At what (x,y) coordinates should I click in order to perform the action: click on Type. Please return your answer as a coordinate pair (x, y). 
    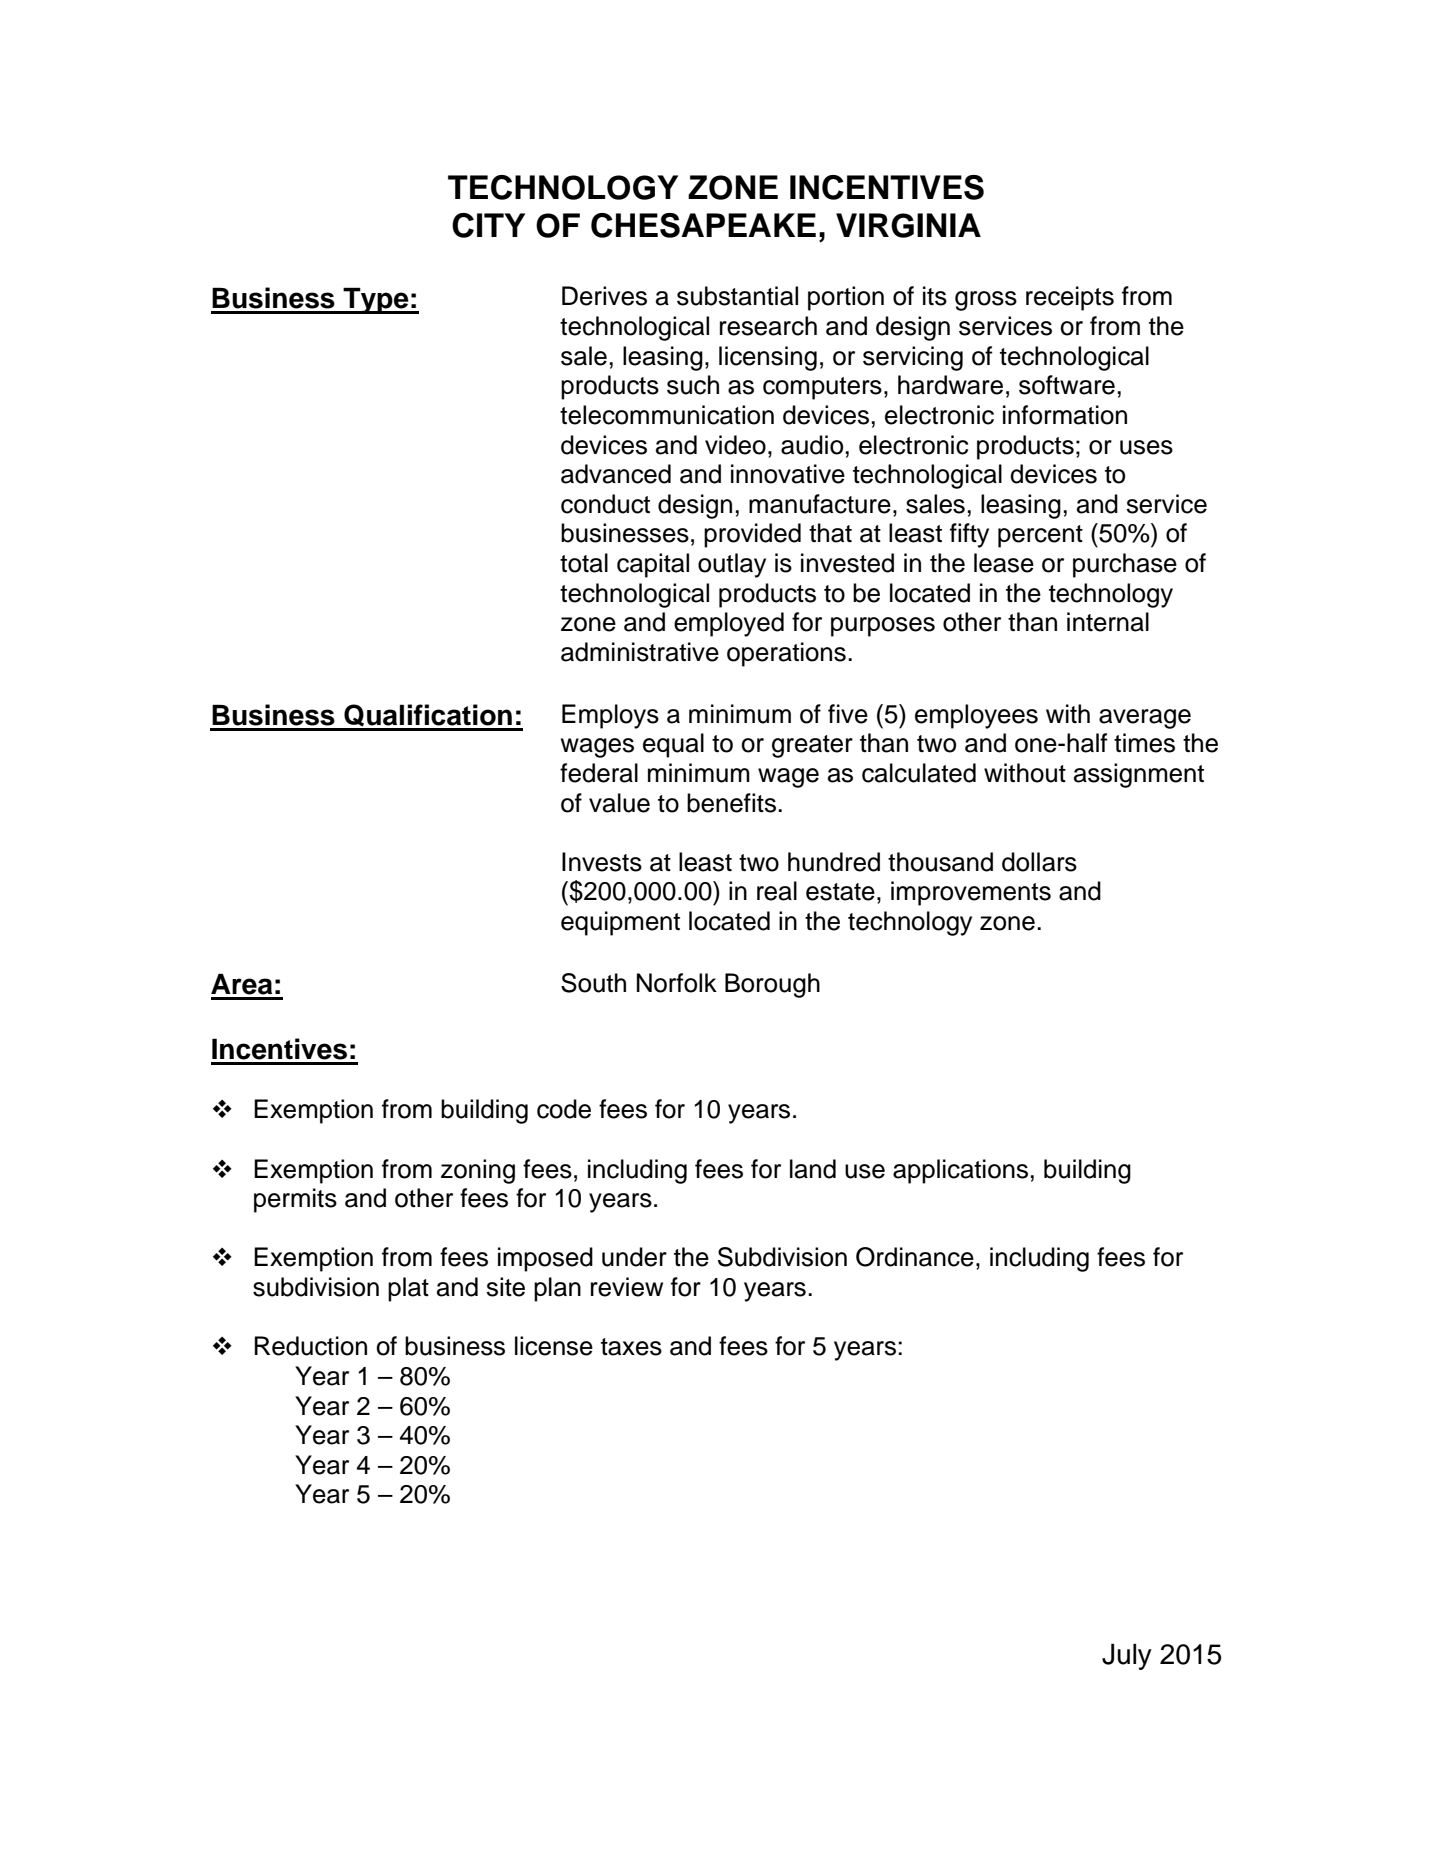
    Looking at the image, I should click on (376, 300).
